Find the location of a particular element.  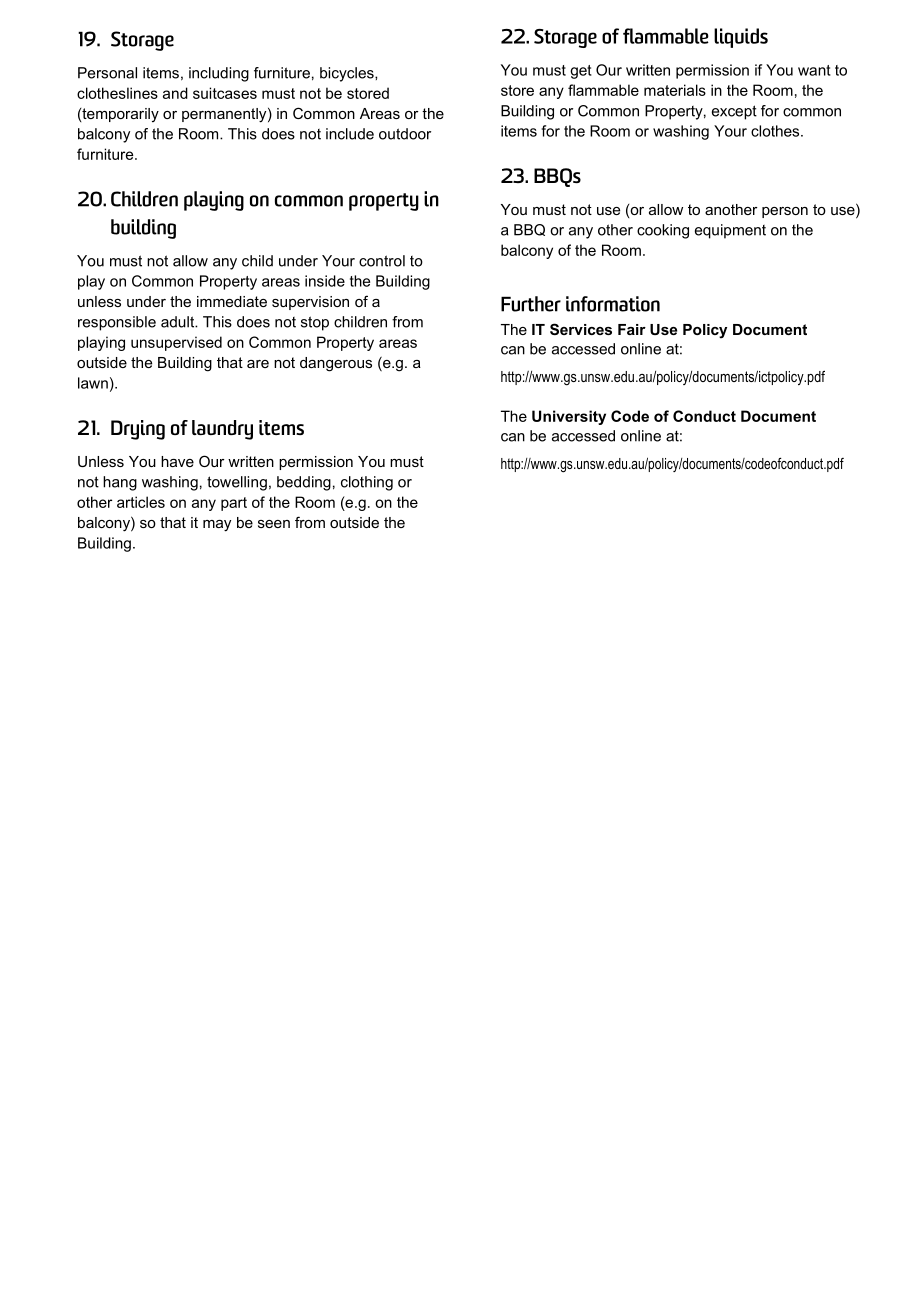

including is located at coordinates (219, 74).
